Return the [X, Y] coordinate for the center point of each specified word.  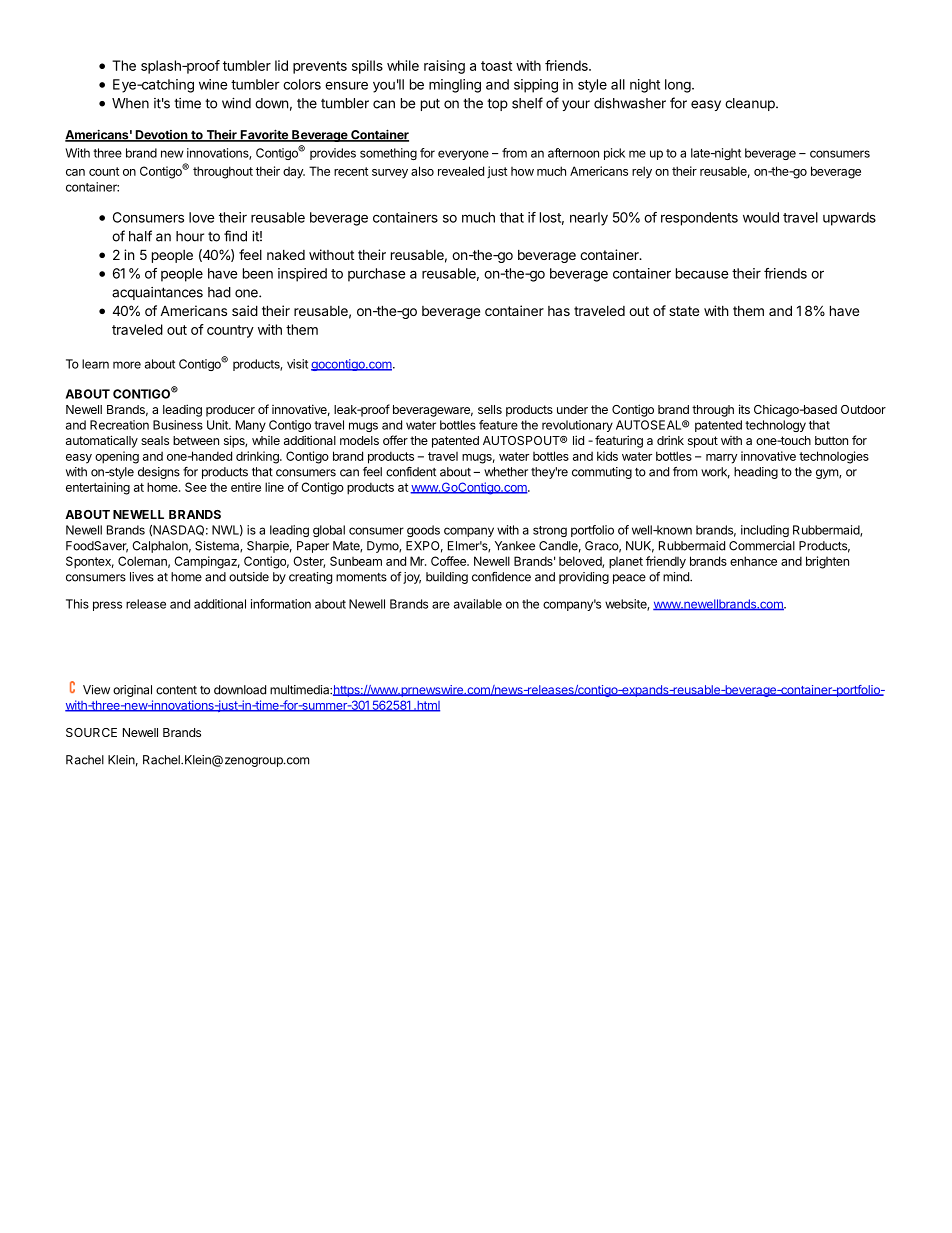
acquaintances [157, 293]
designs [159, 473]
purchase [377, 275]
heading [756, 473]
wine [213, 84]
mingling [455, 86]
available [478, 604]
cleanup [751, 104]
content [176, 690]
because [702, 273]
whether [506, 472]
